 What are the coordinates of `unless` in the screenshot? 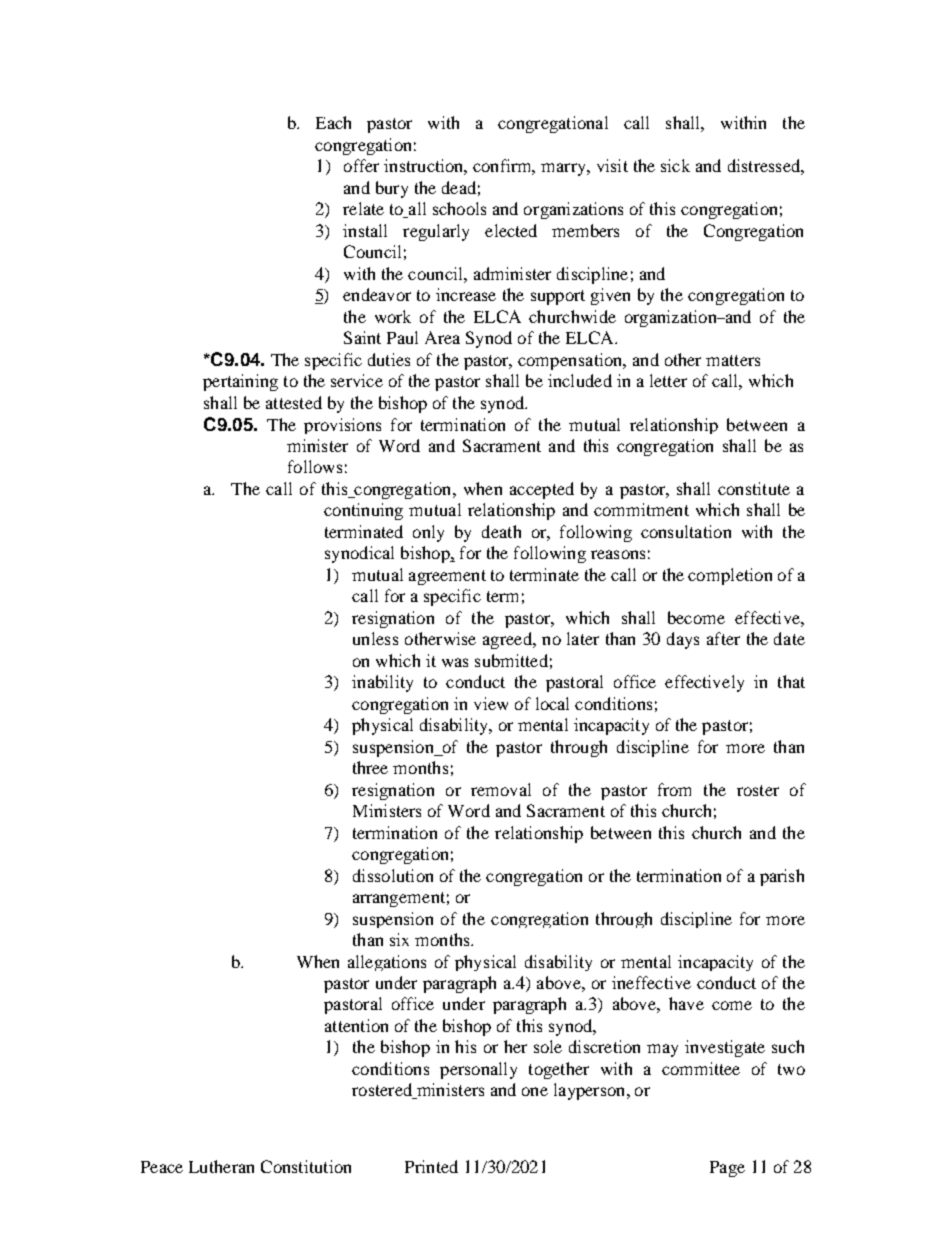 It's located at (375, 638).
